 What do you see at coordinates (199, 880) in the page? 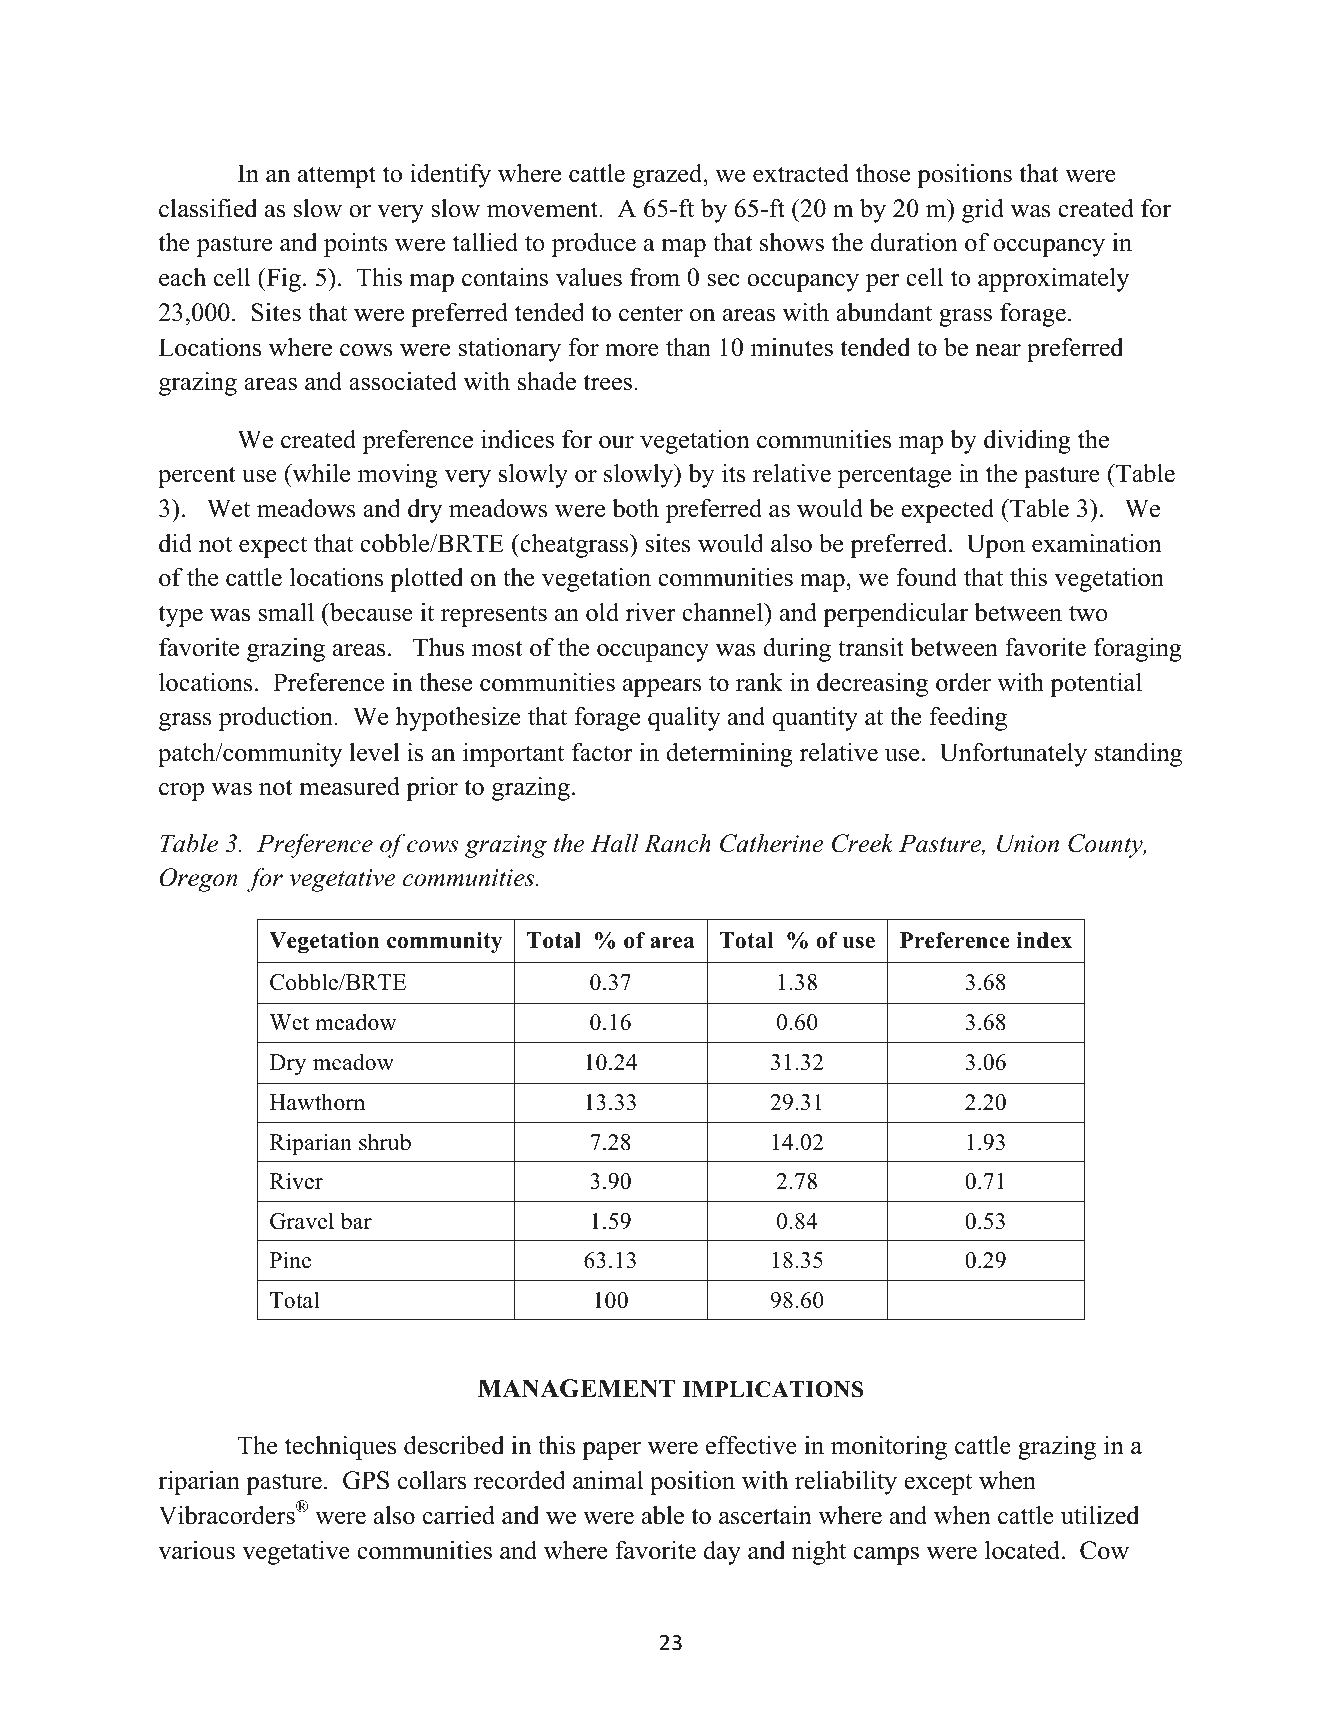
I see `Oregon` at bounding box center [199, 880].
